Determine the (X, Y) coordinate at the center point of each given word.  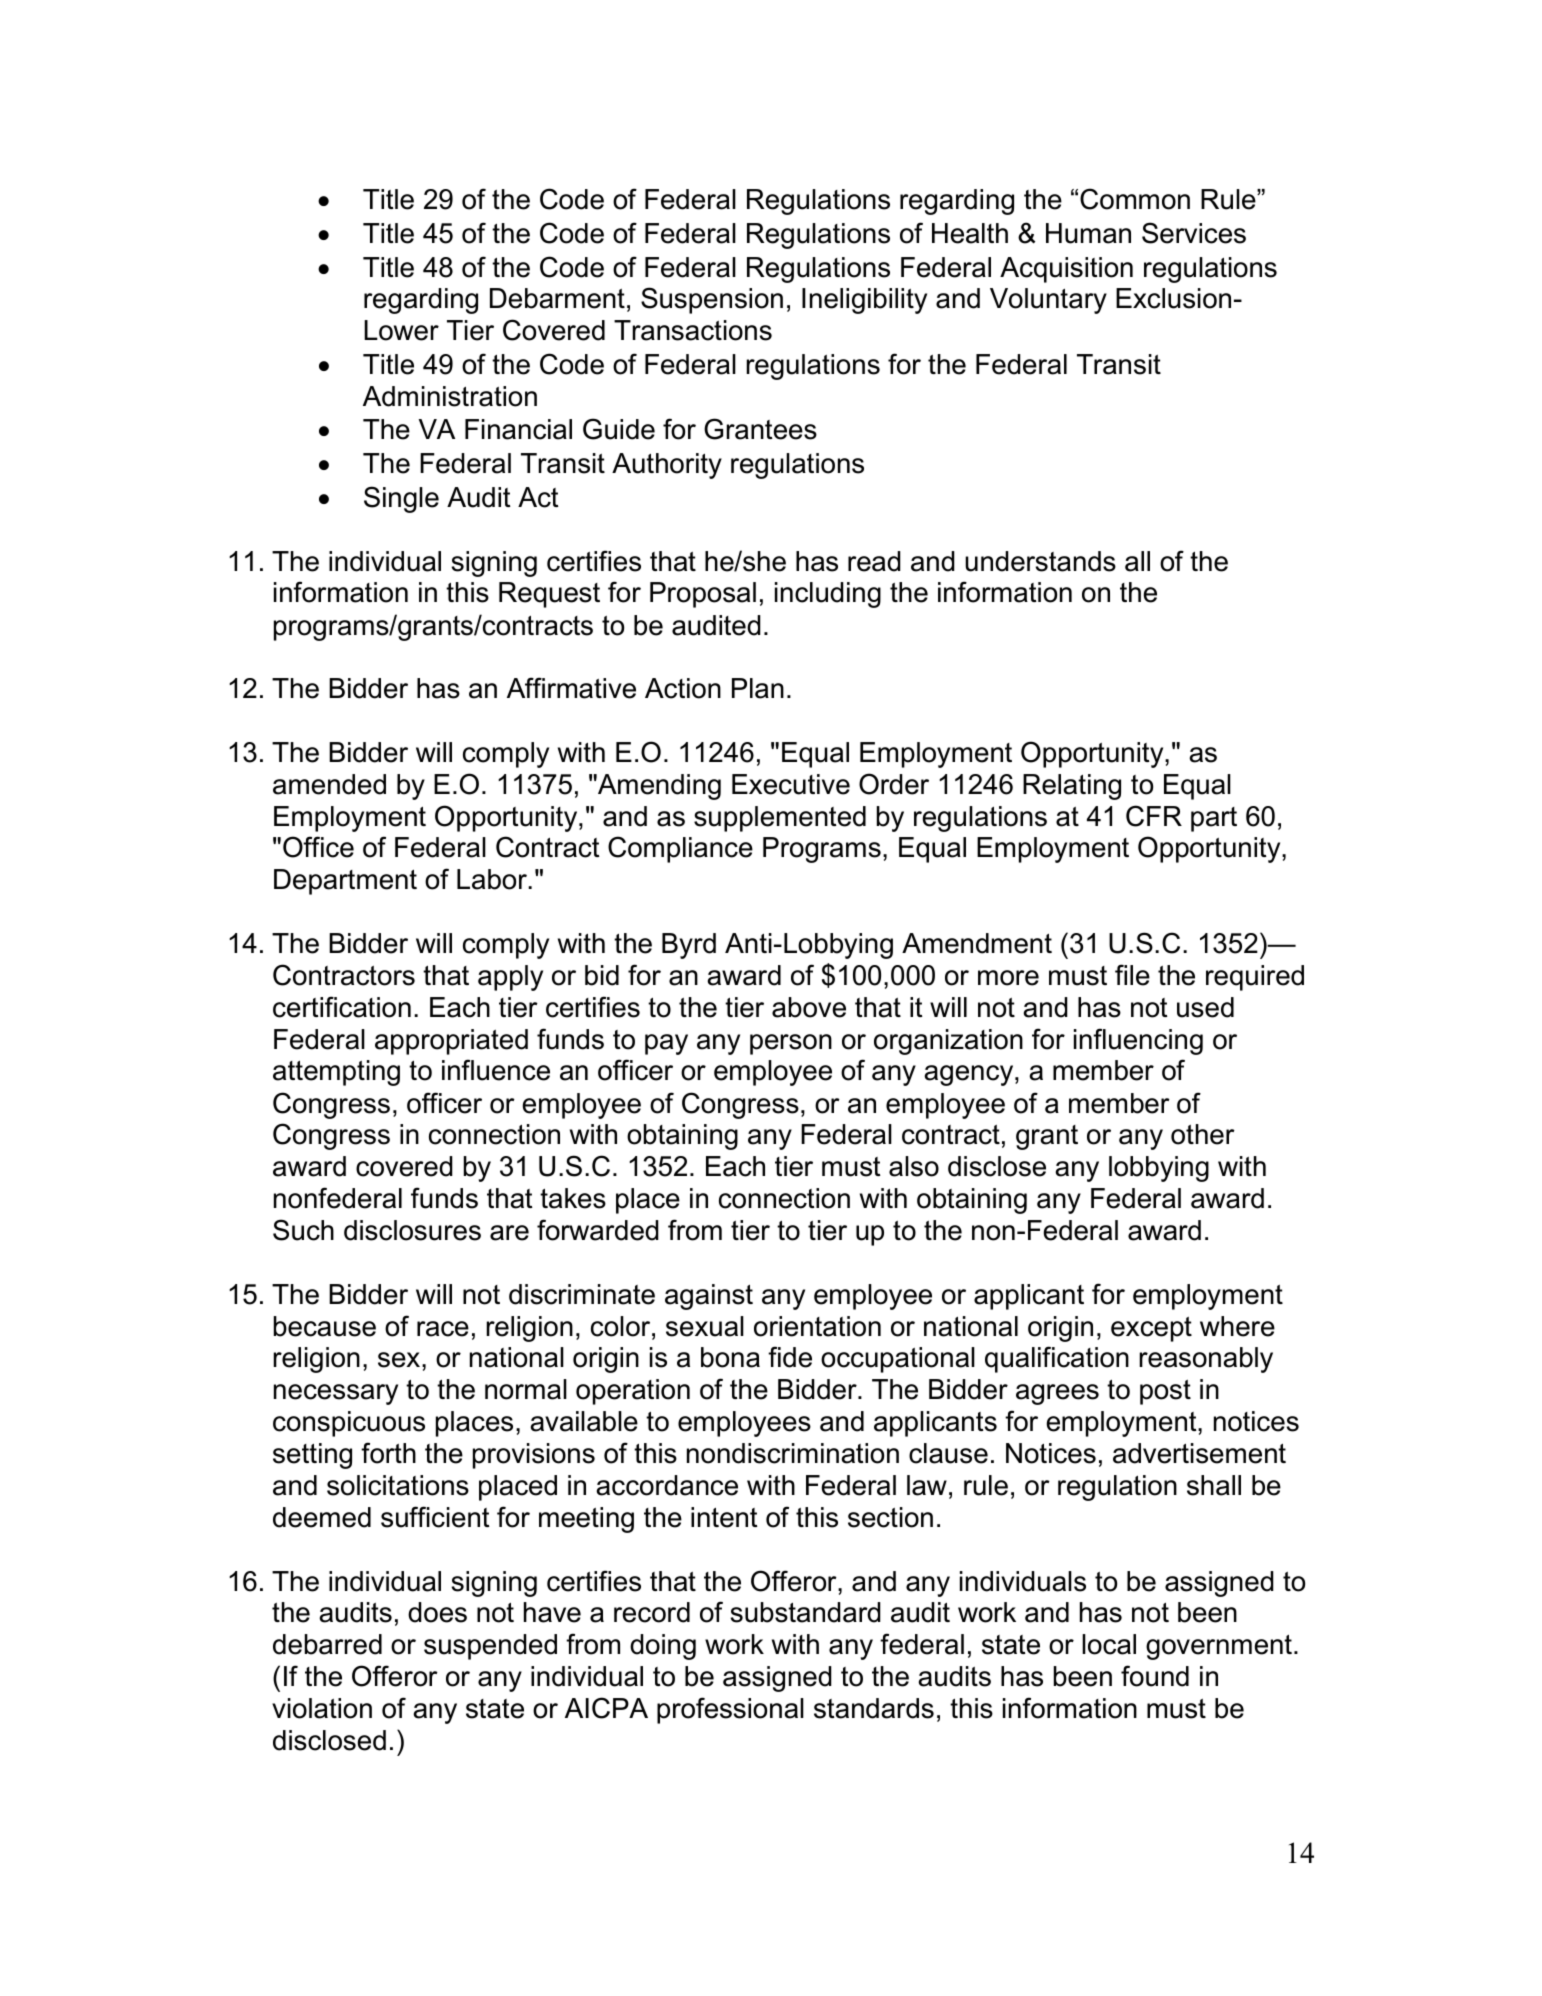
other (1203, 1134)
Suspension (712, 300)
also (914, 1166)
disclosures (412, 1230)
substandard (805, 1612)
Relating (1072, 787)
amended (329, 784)
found (1155, 1676)
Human (1088, 233)
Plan (758, 688)
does (437, 1612)
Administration (450, 396)
